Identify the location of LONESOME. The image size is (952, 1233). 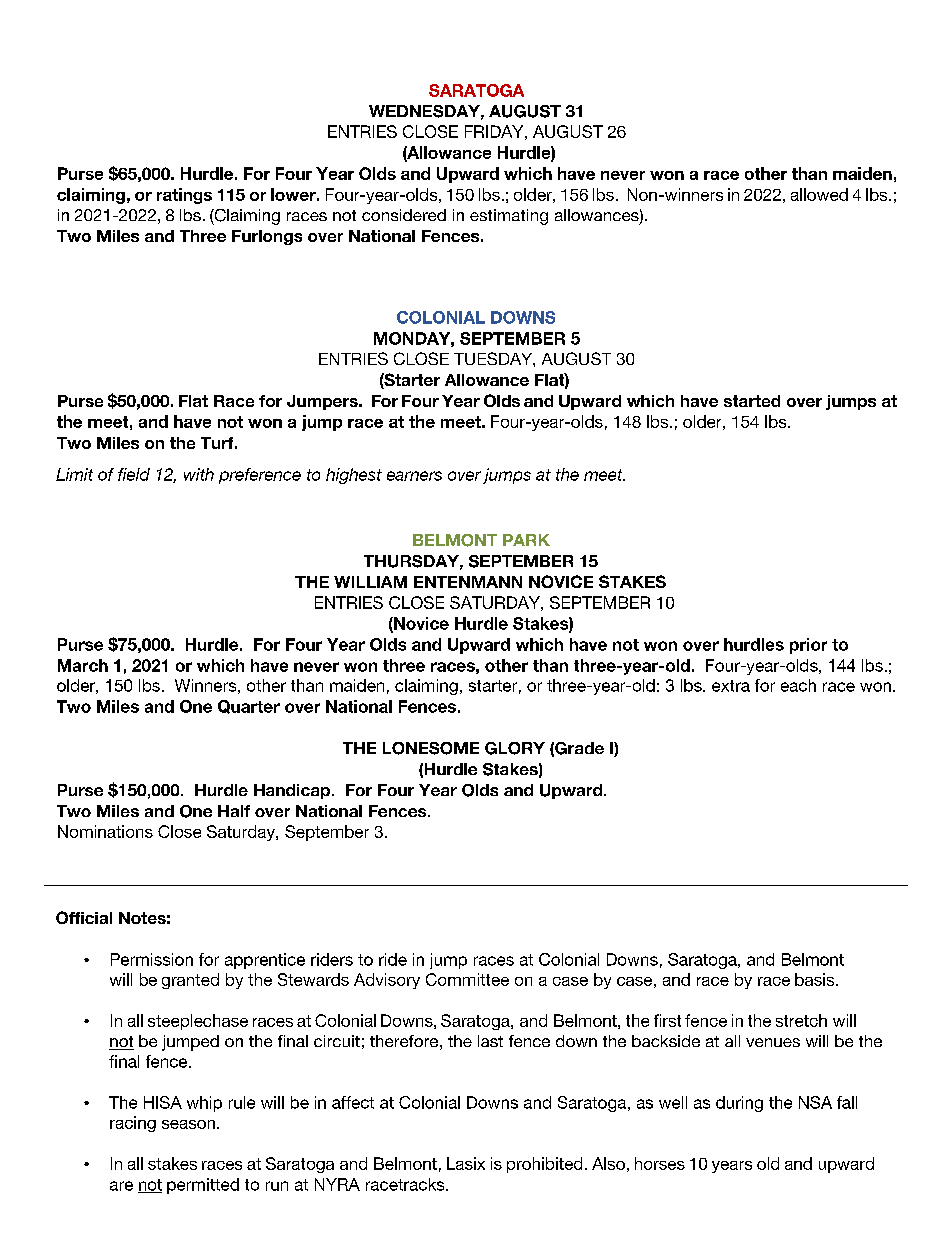
(431, 748).
